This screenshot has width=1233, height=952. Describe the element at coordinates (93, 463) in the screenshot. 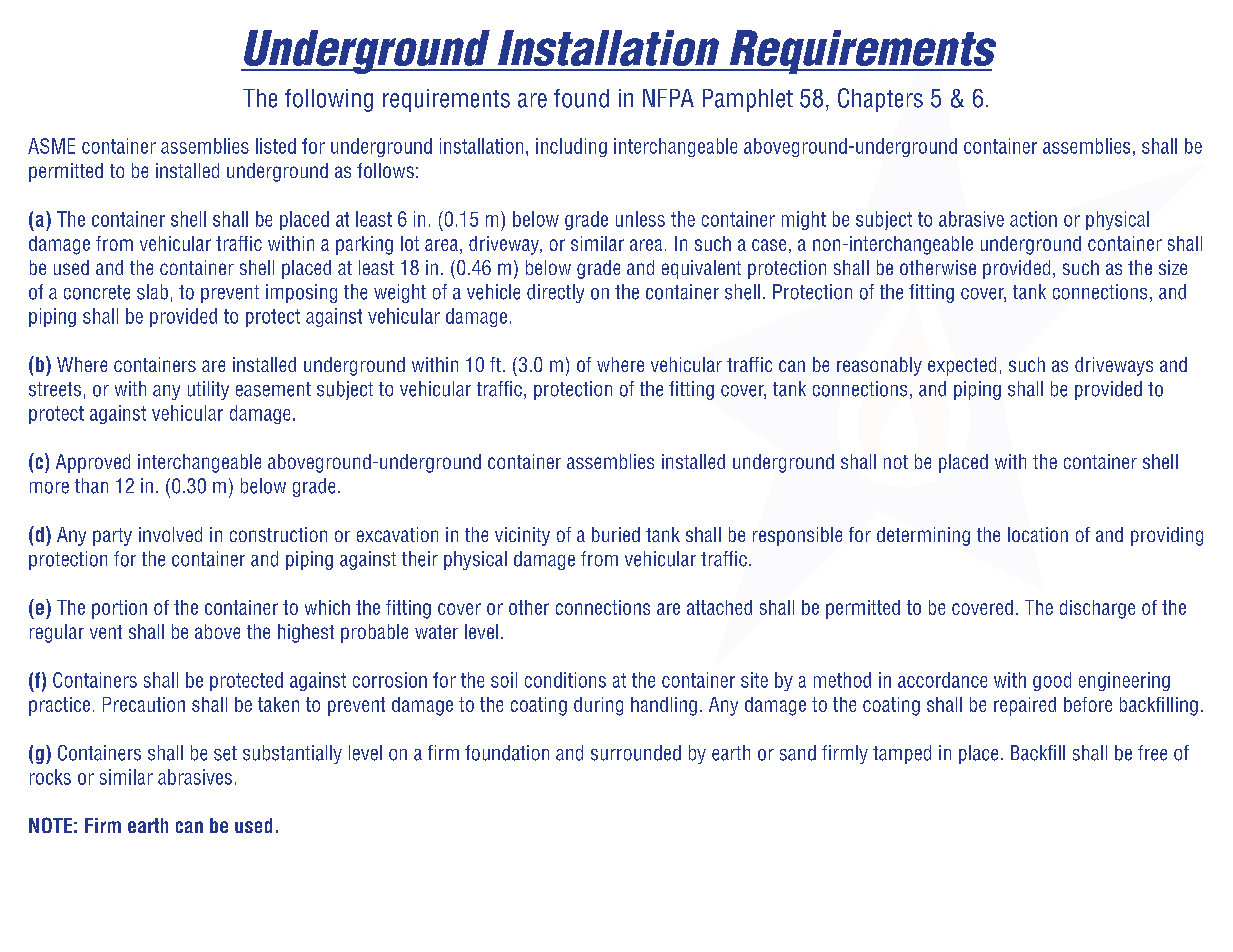

I see `Approved` at that location.
